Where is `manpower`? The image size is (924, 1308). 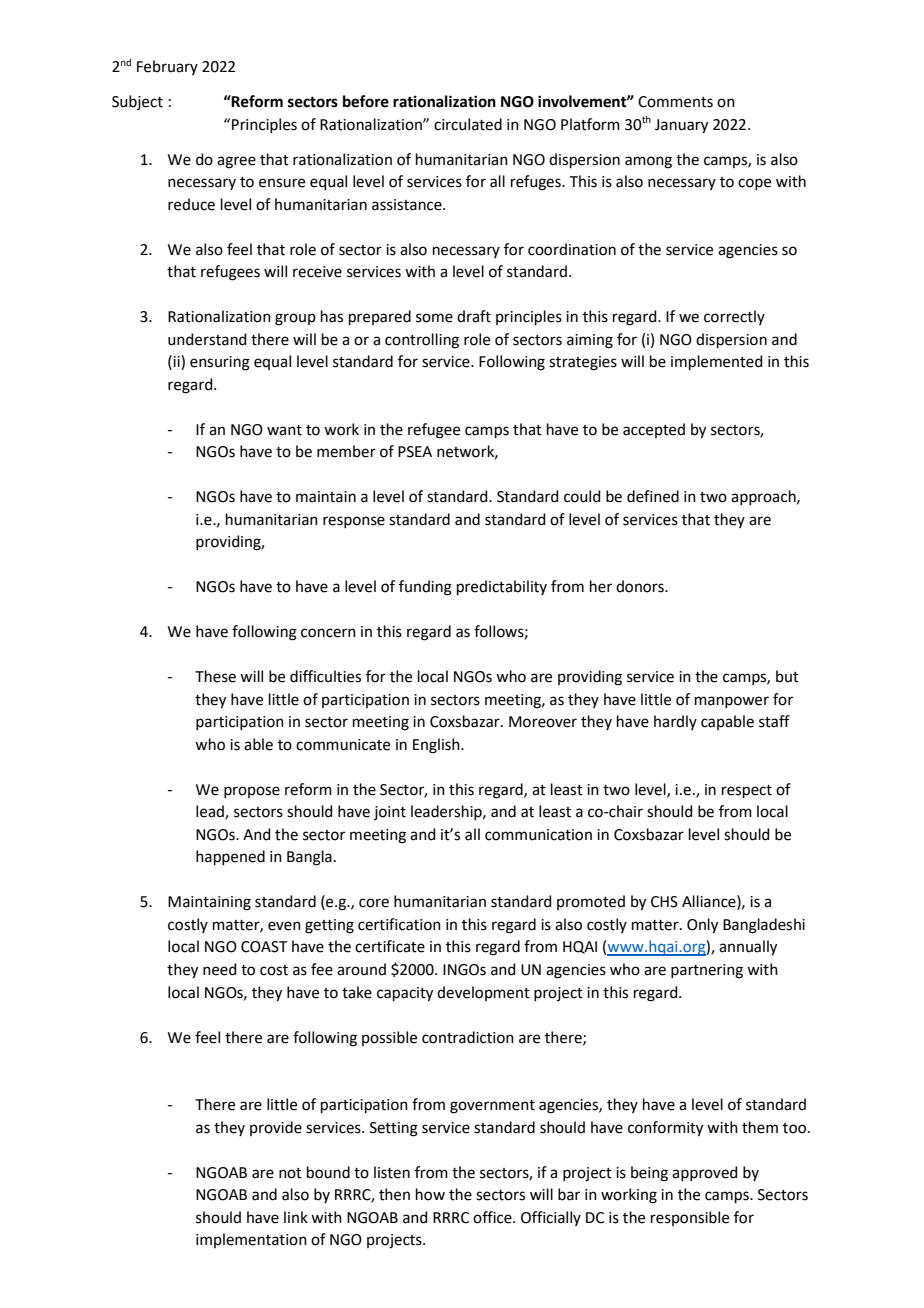
manpower is located at coordinates (732, 702).
